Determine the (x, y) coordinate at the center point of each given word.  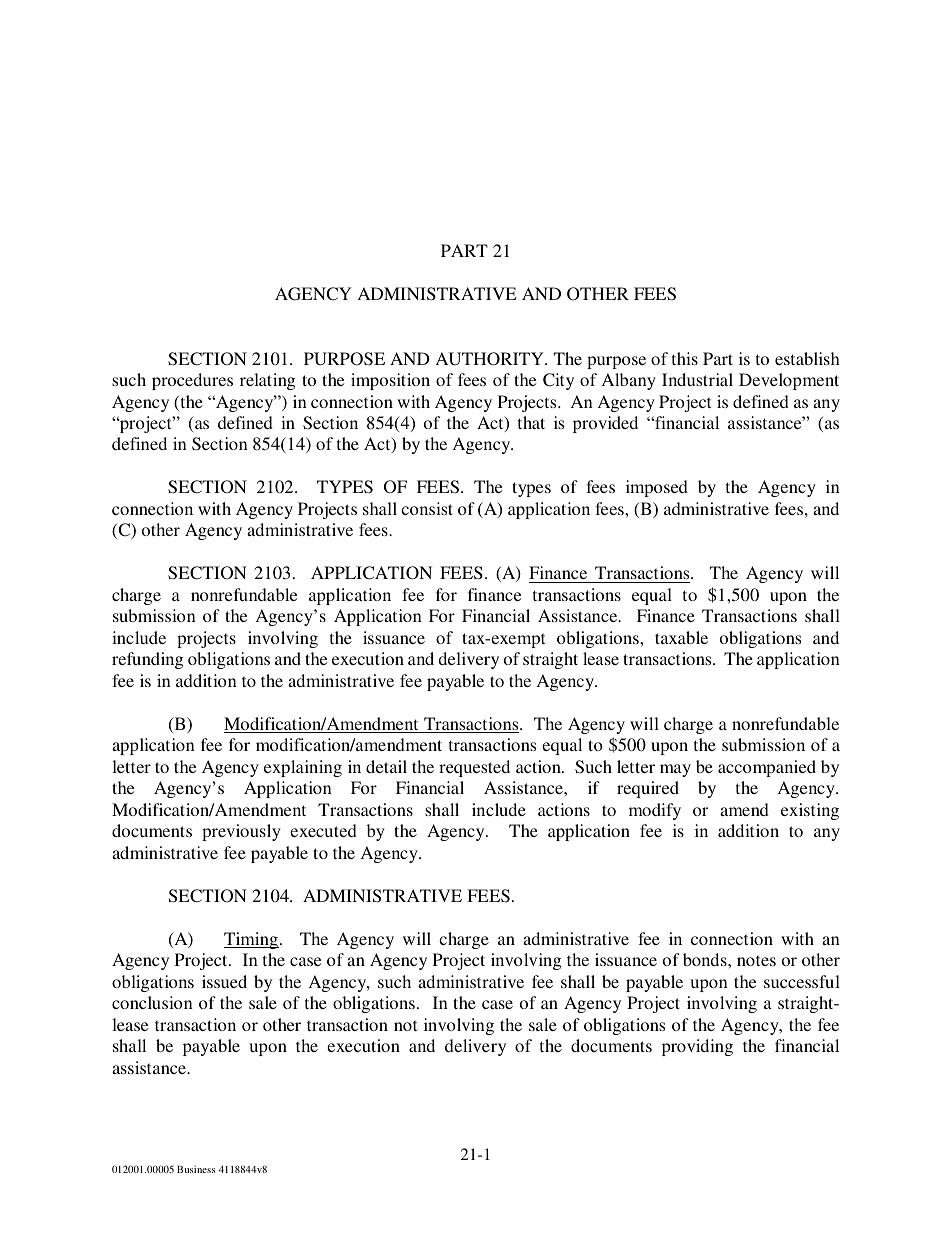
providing (697, 1047)
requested (474, 768)
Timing (251, 940)
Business (196, 1169)
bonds (706, 959)
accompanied (767, 768)
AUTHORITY (491, 359)
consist (427, 508)
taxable (681, 637)
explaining (303, 768)
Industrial (697, 379)
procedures (192, 381)
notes (756, 960)
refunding (147, 660)
